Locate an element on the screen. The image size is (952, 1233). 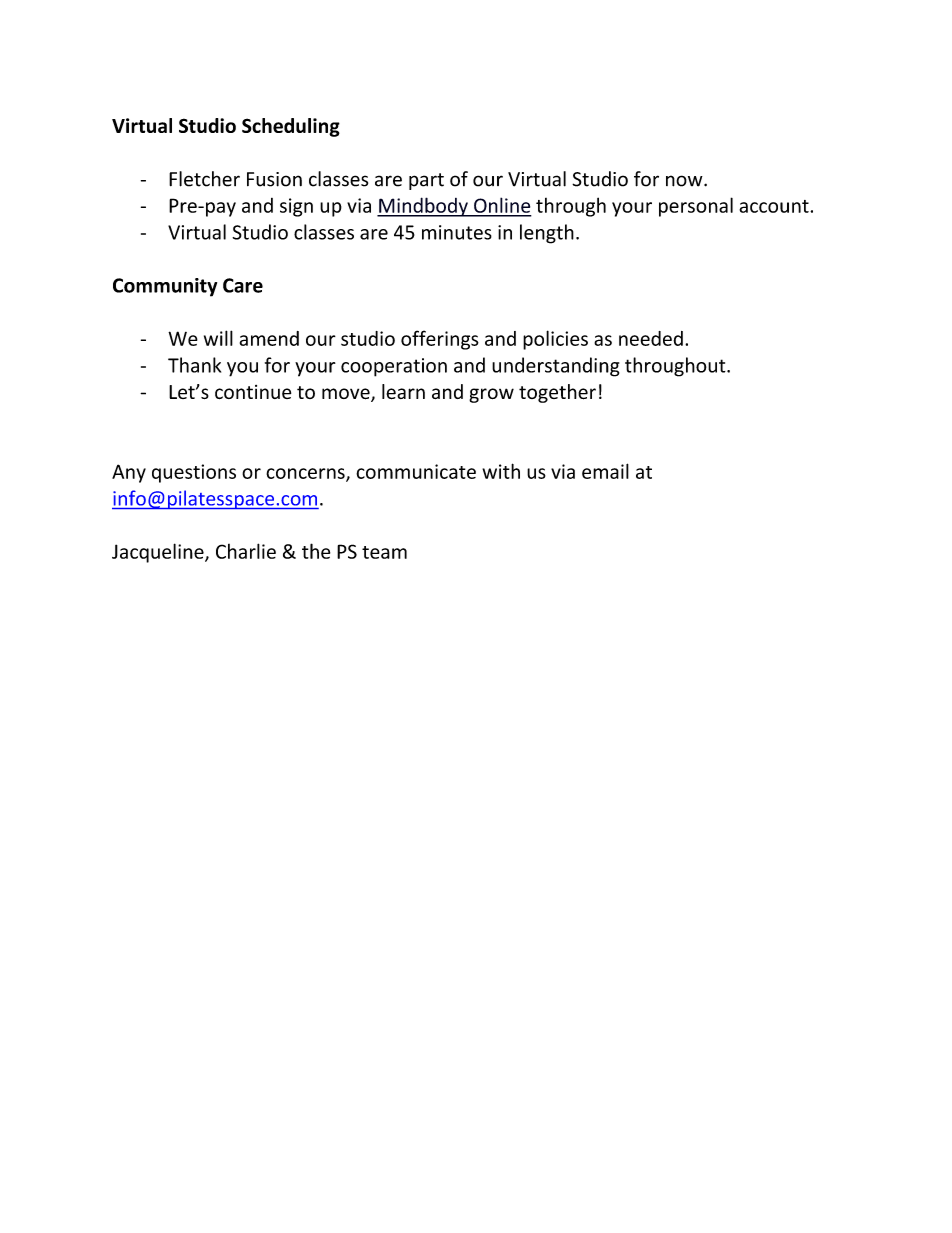
now is located at coordinates (685, 181).
